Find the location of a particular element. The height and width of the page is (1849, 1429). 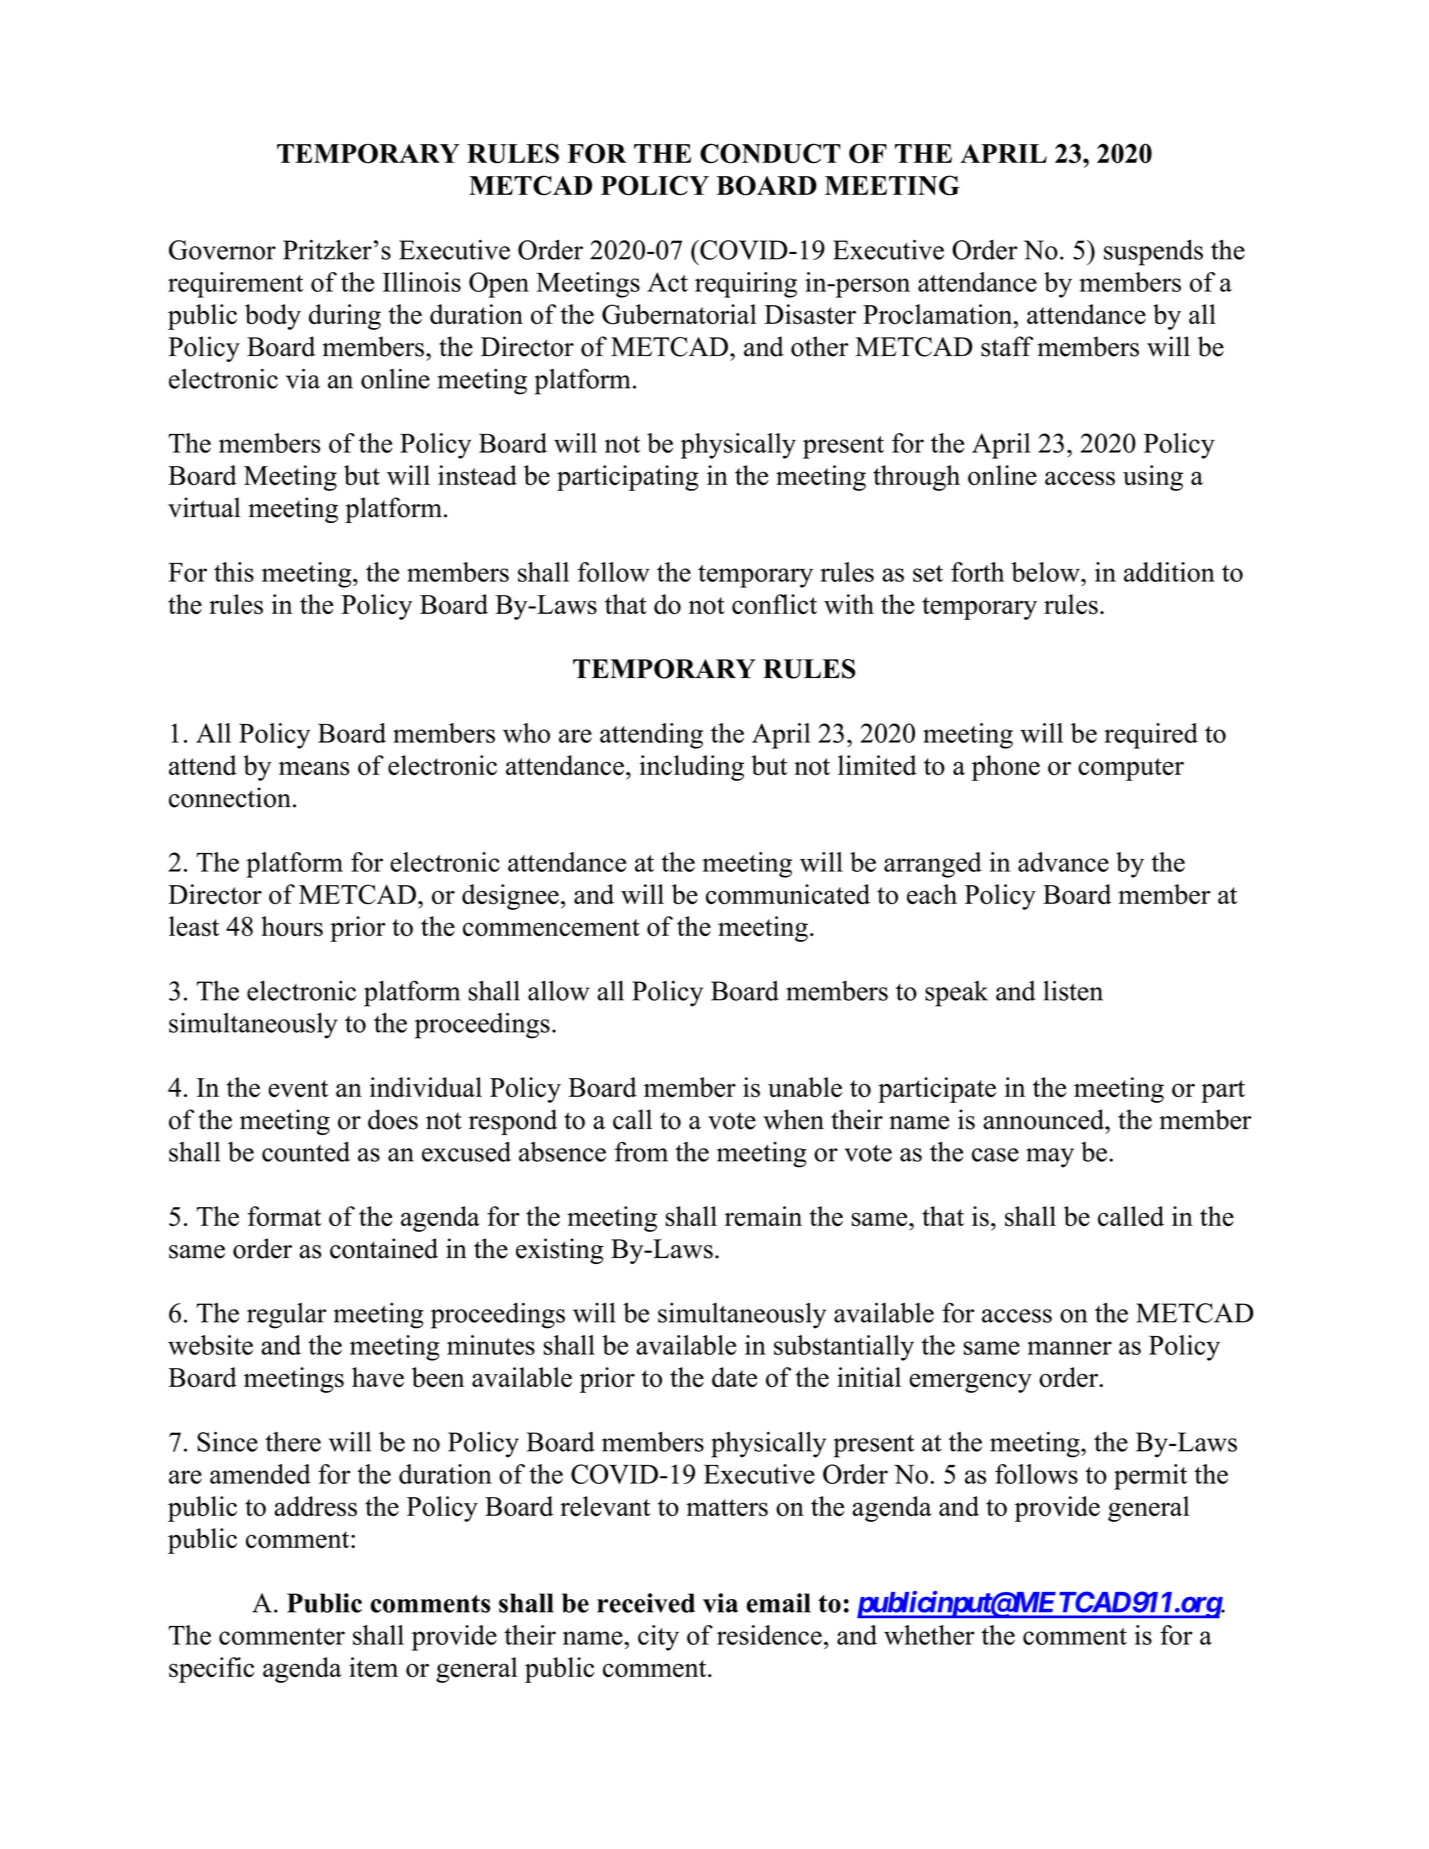

means is located at coordinates (314, 768).
